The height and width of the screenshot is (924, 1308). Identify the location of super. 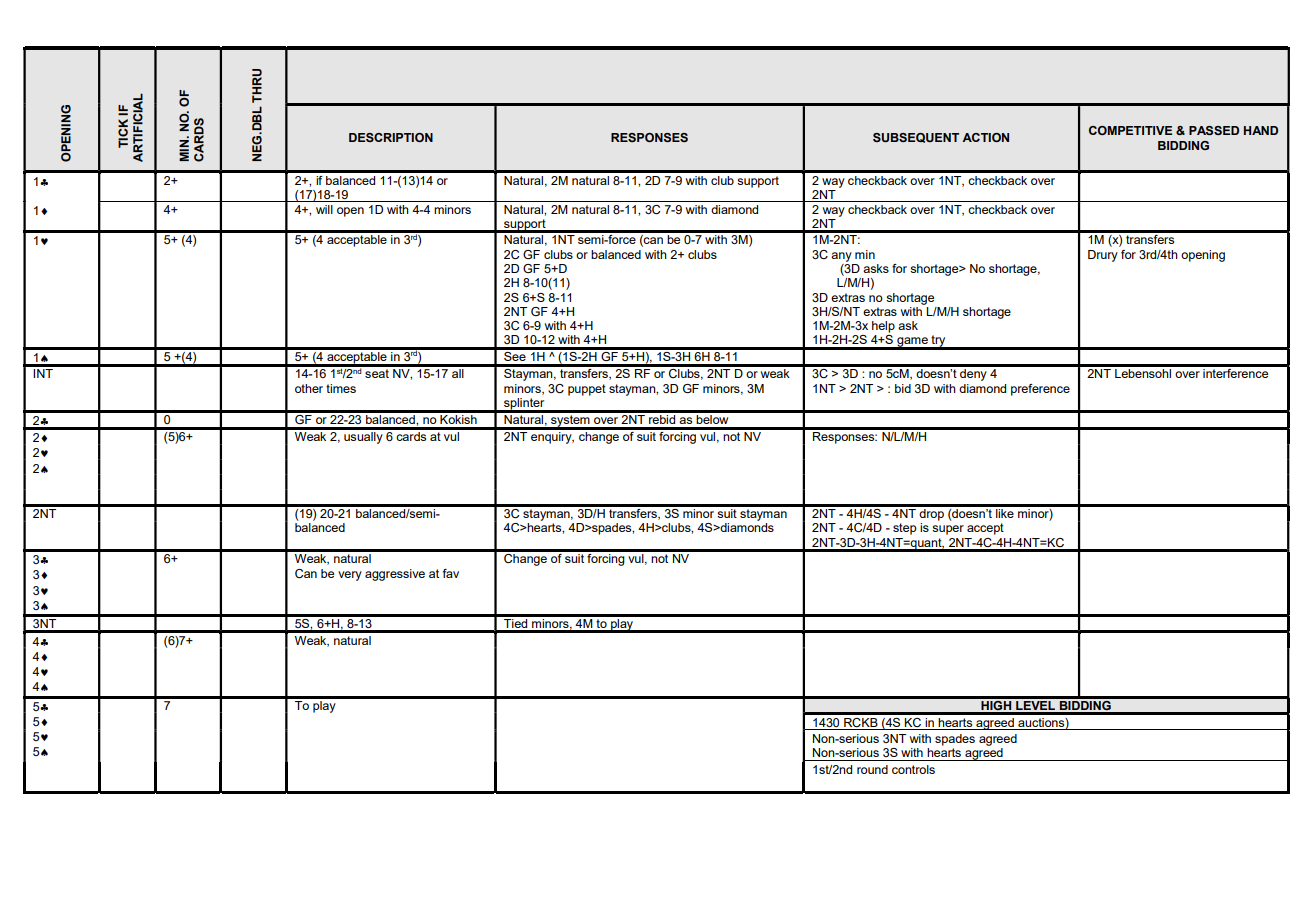
(948, 530).
